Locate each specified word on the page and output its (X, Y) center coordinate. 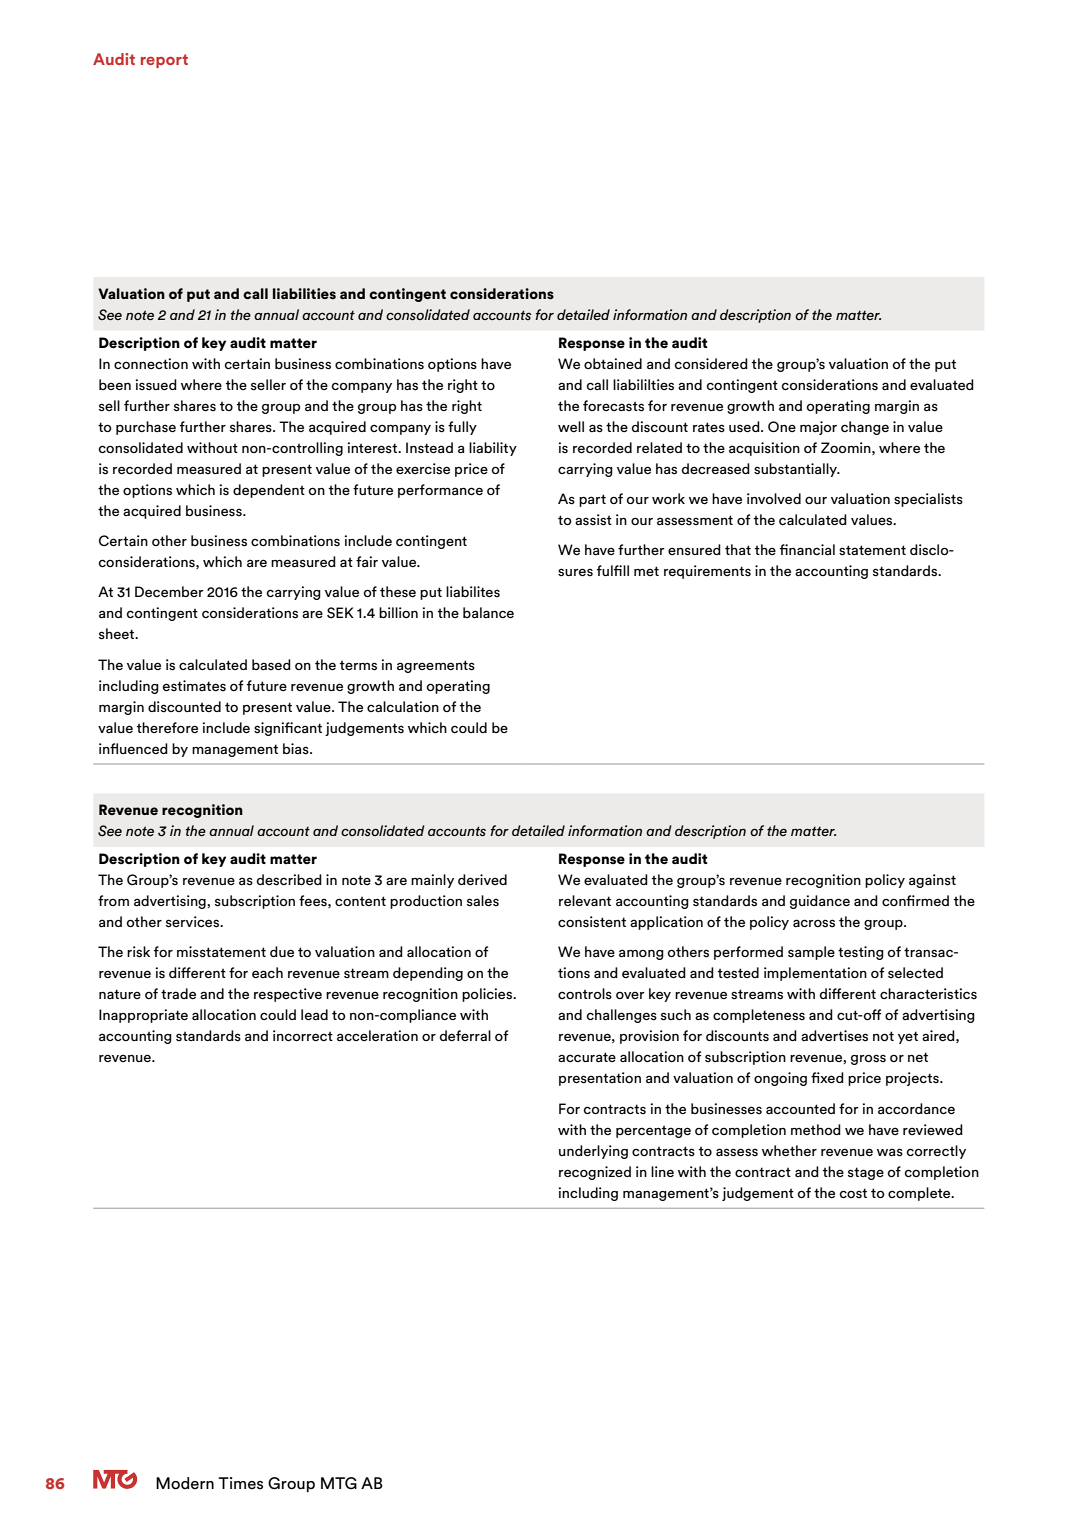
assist (593, 520)
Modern (185, 1483)
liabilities (304, 294)
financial (807, 550)
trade (178, 993)
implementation (815, 974)
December (169, 591)
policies (488, 995)
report (164, 61)
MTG (339, 1483)
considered (711, 364)
